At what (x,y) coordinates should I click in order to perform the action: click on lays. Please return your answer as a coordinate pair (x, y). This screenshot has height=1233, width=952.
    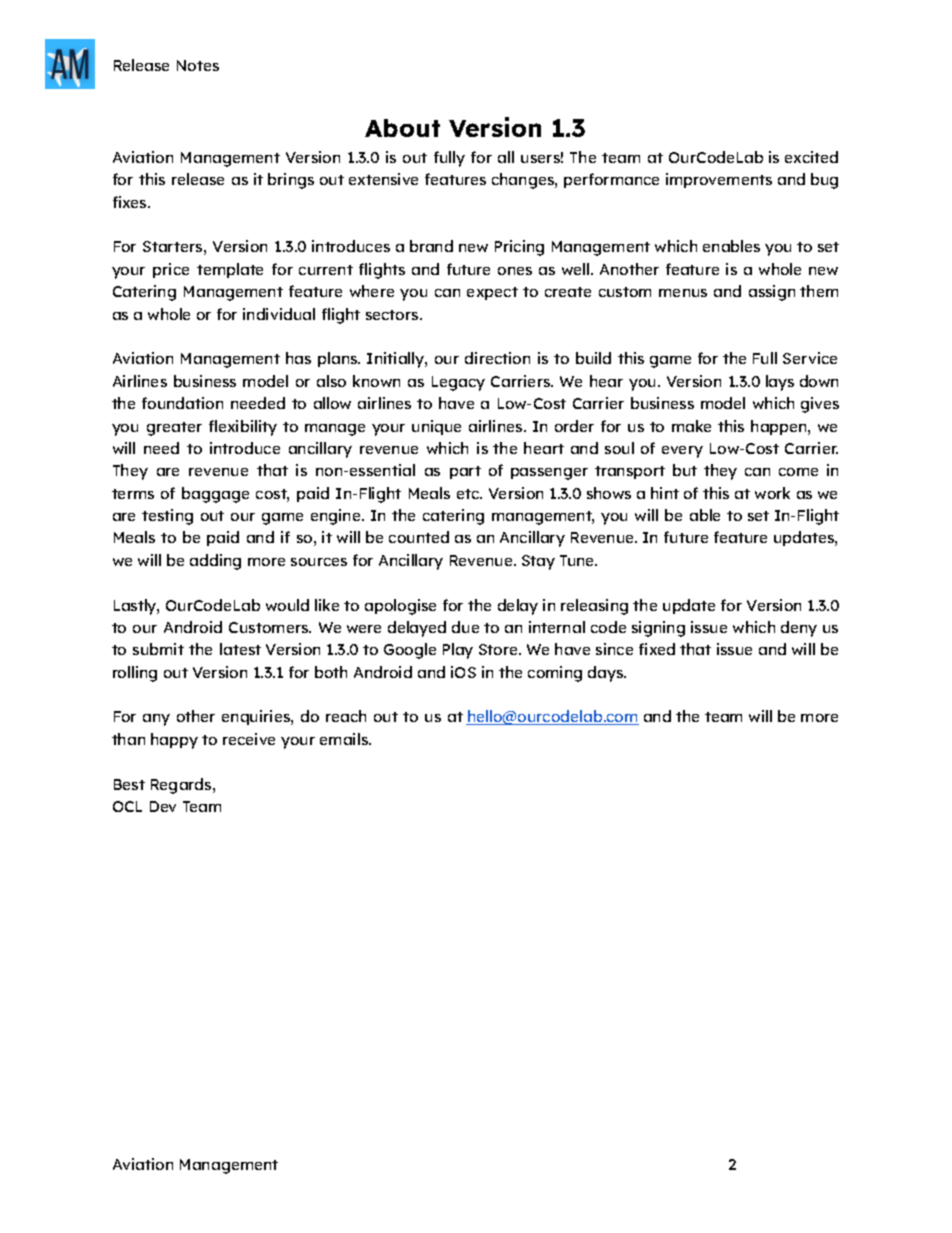
    Looking at the image, I should click on (780, 383).
